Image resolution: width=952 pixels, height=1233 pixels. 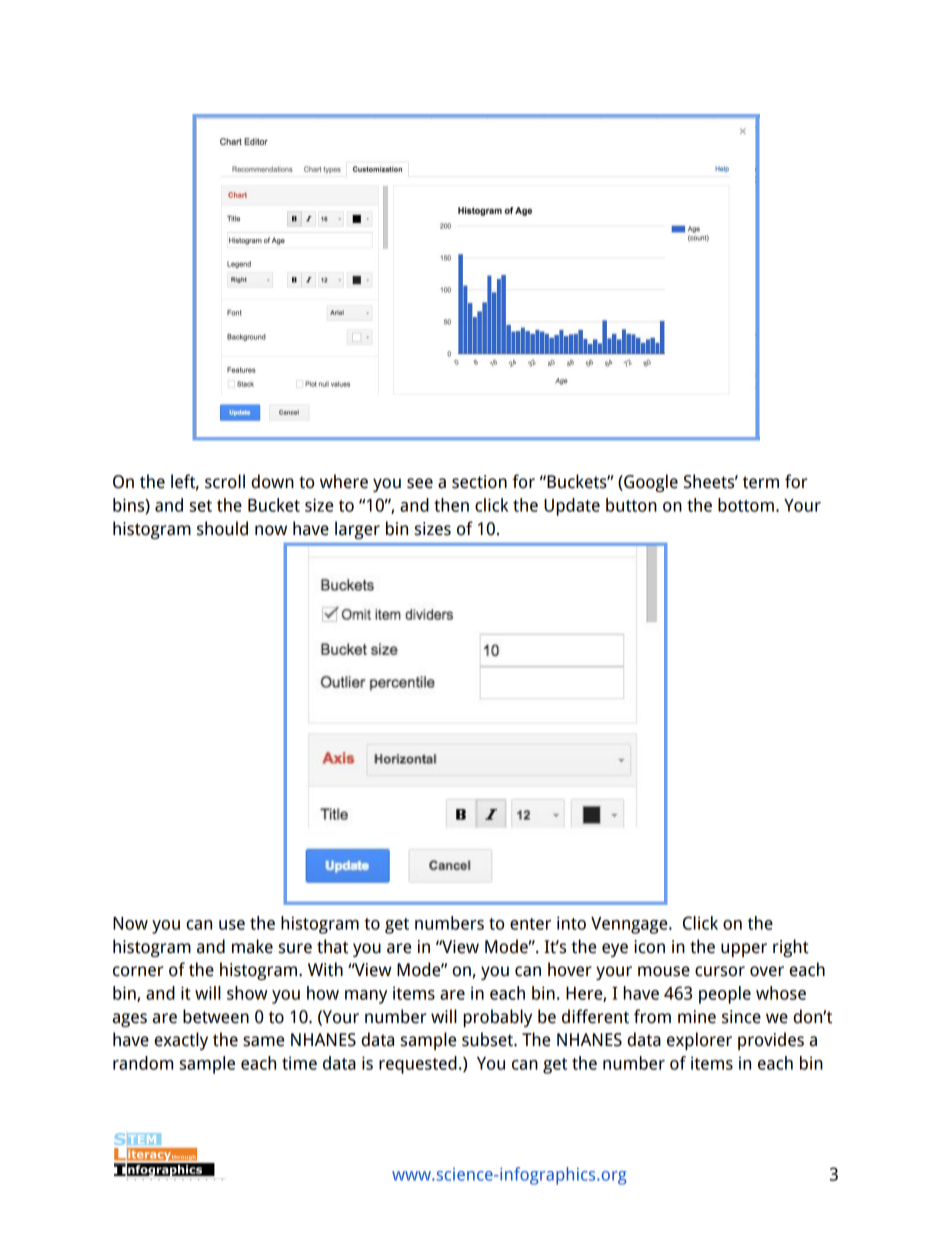 What do you see at coordinates (488, 1039) in the page?
I see `subset` at bounding box center [488, 1039].
